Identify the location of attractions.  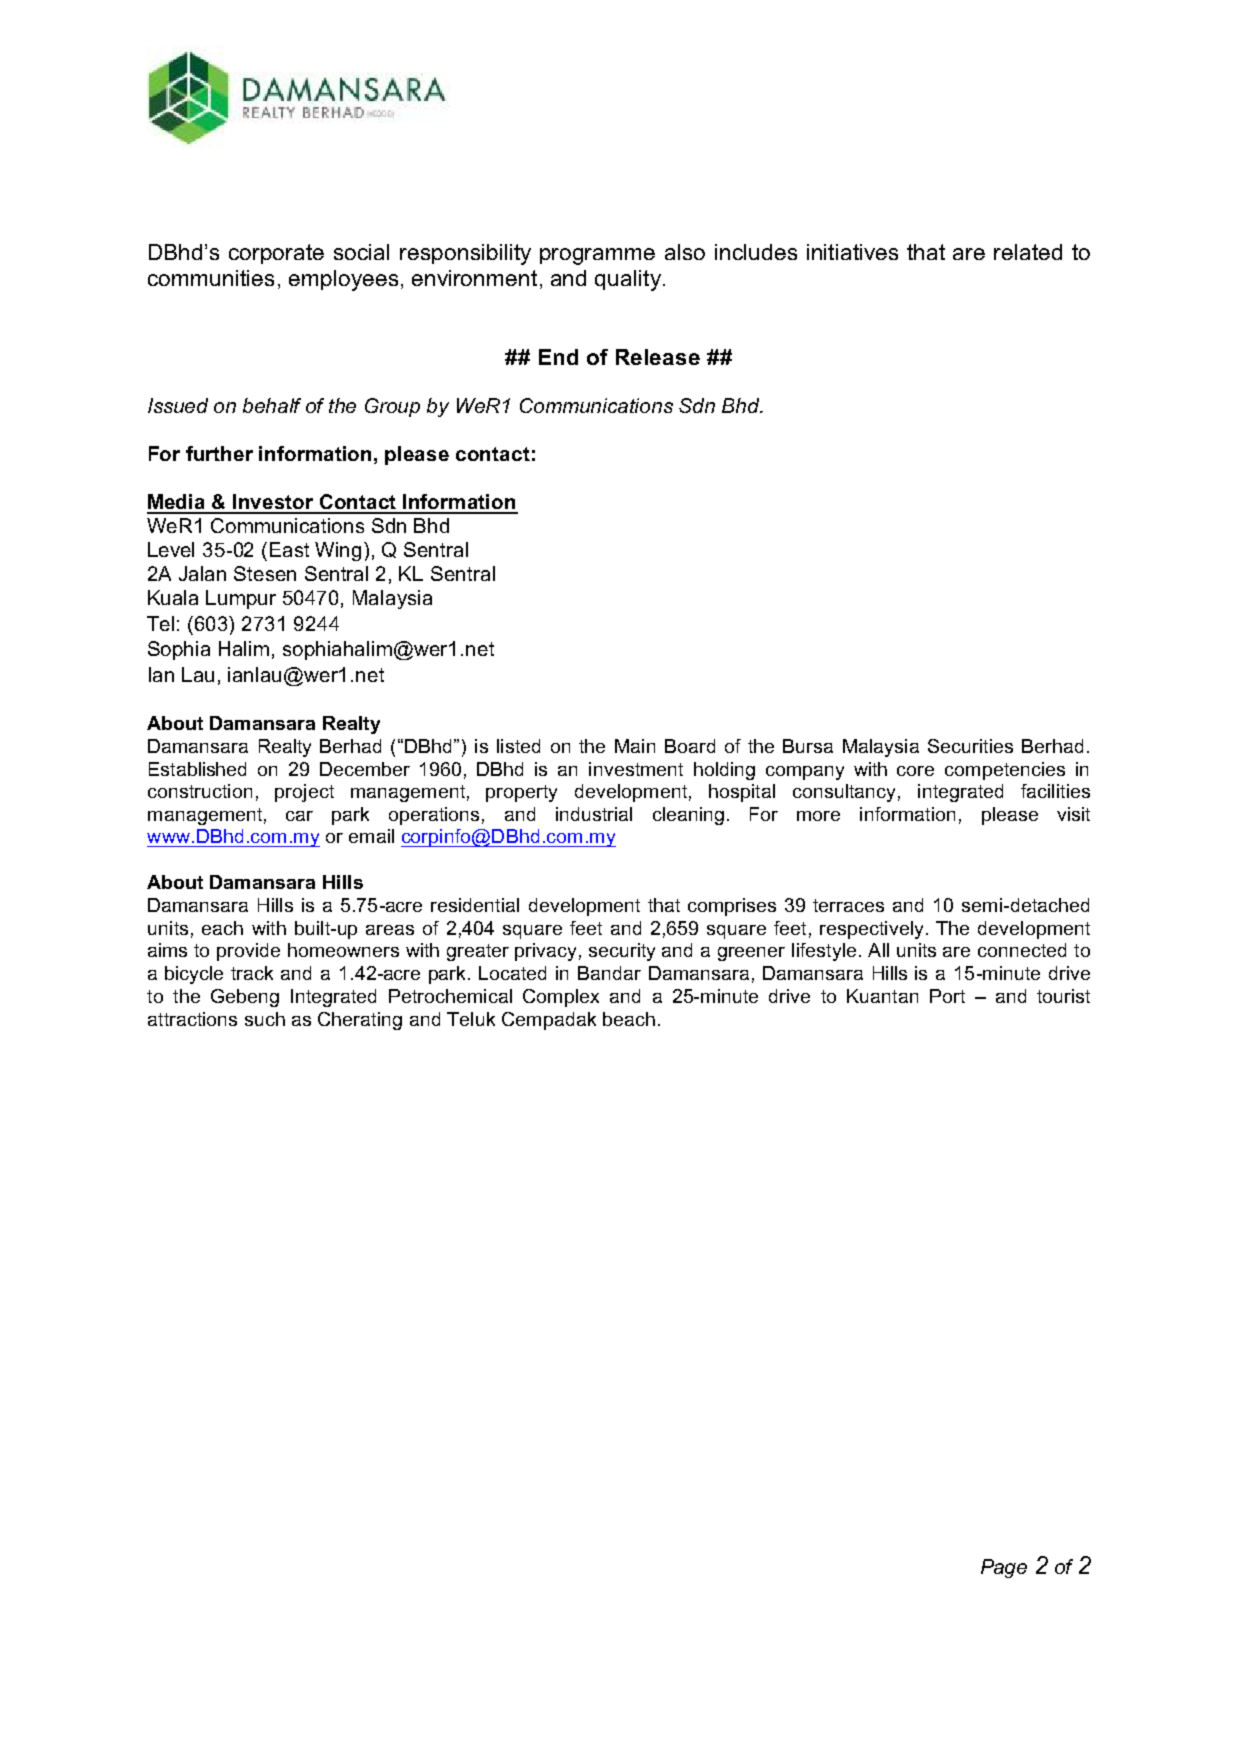
(192, 1019).
